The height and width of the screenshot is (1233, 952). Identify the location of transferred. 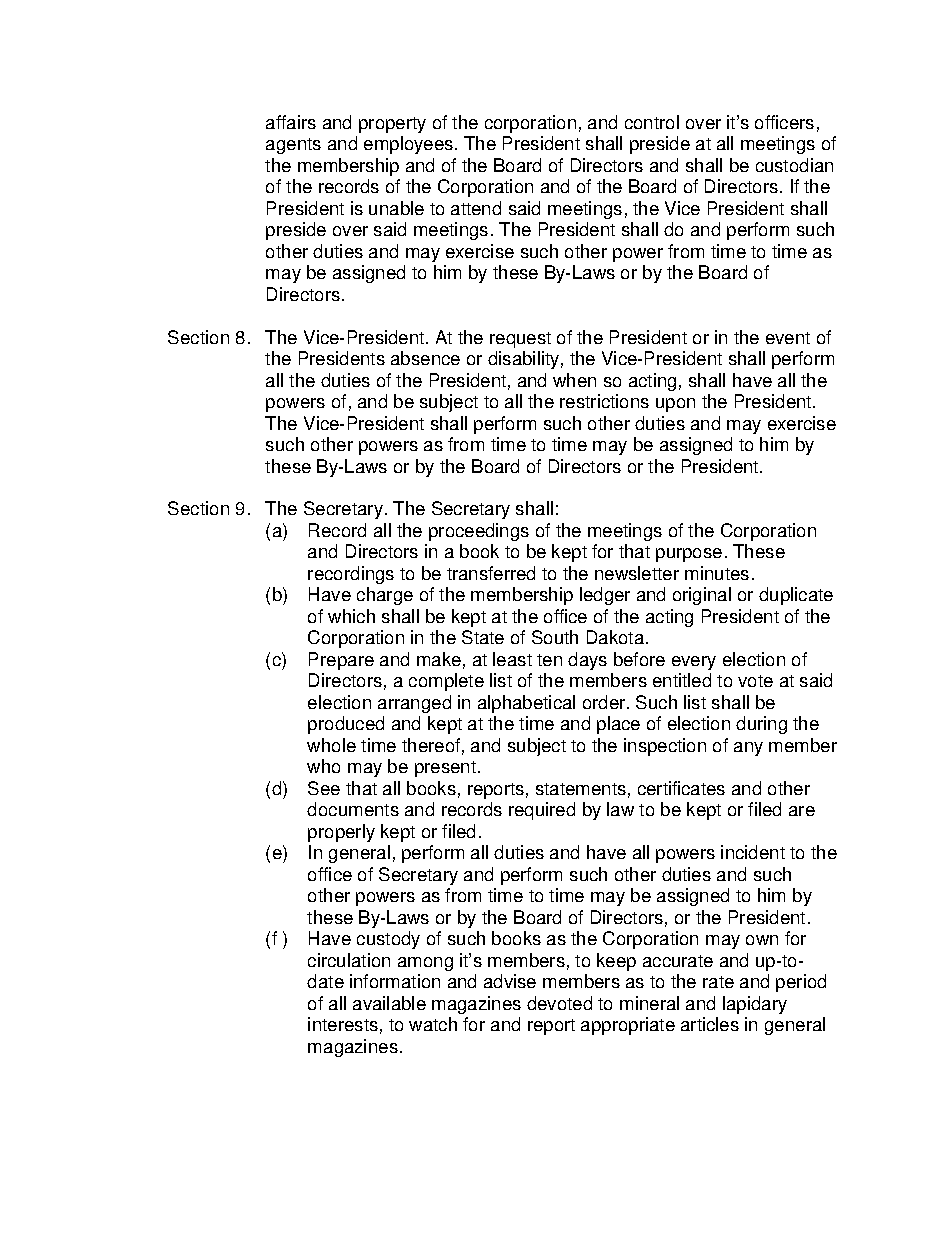
(491, 573).
